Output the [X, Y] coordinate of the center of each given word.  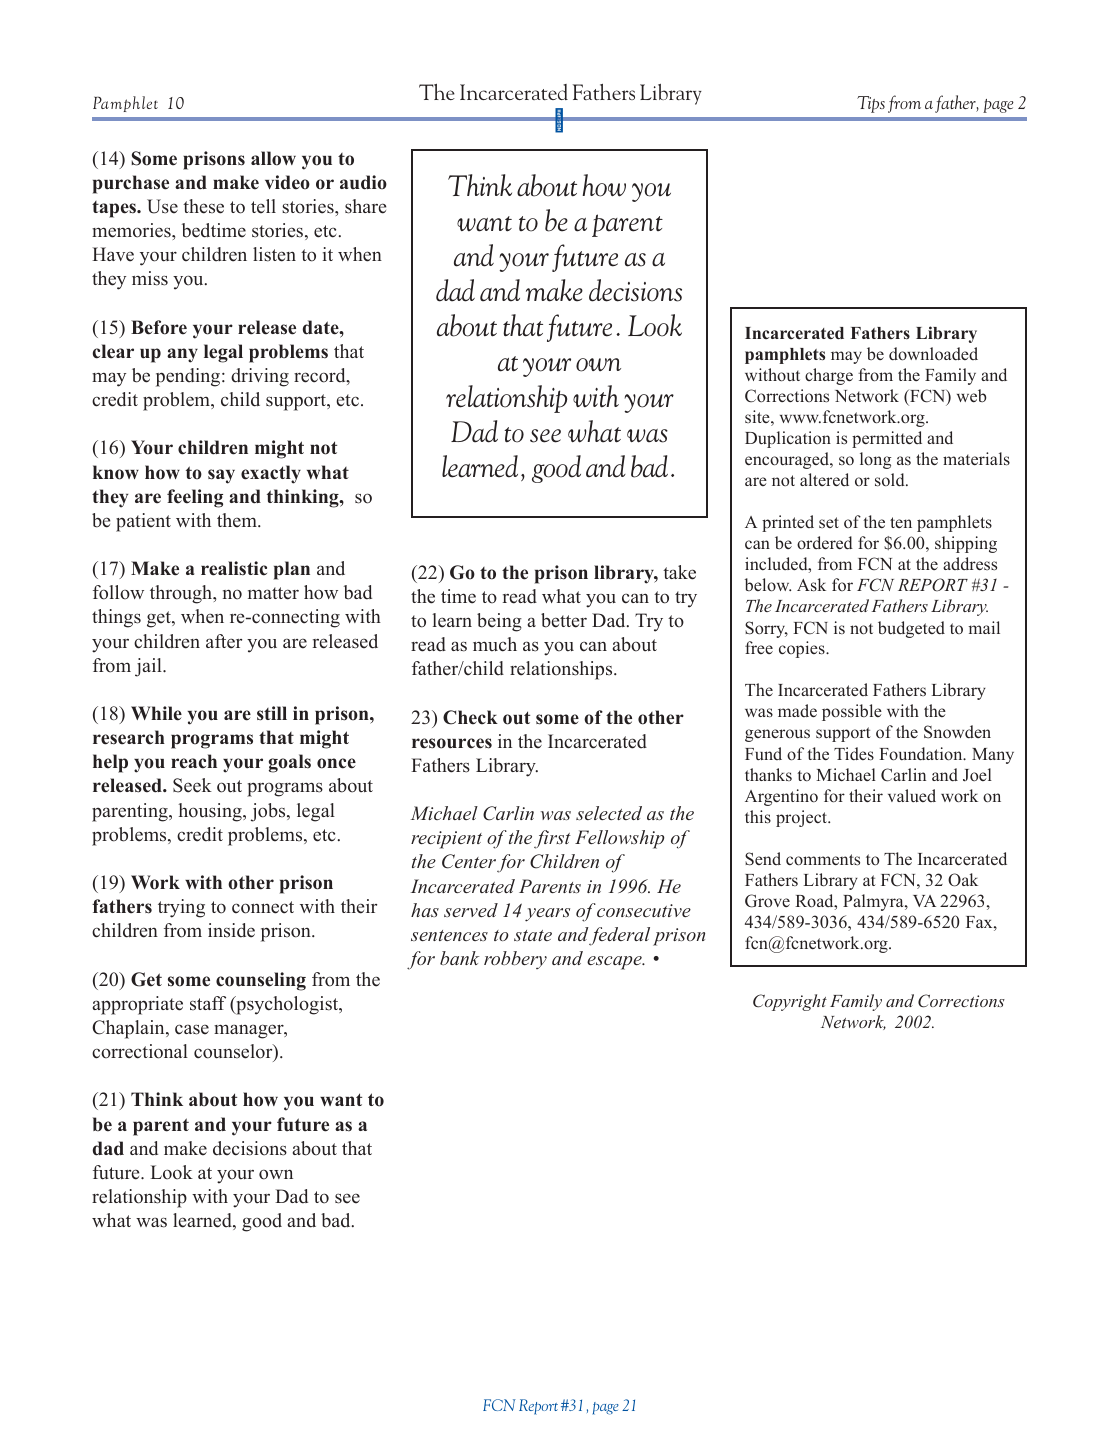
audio [363, 182]
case [192, 1029]
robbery [515, 960]
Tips [871, 104]
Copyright [790, 1002]
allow [273, 158]
